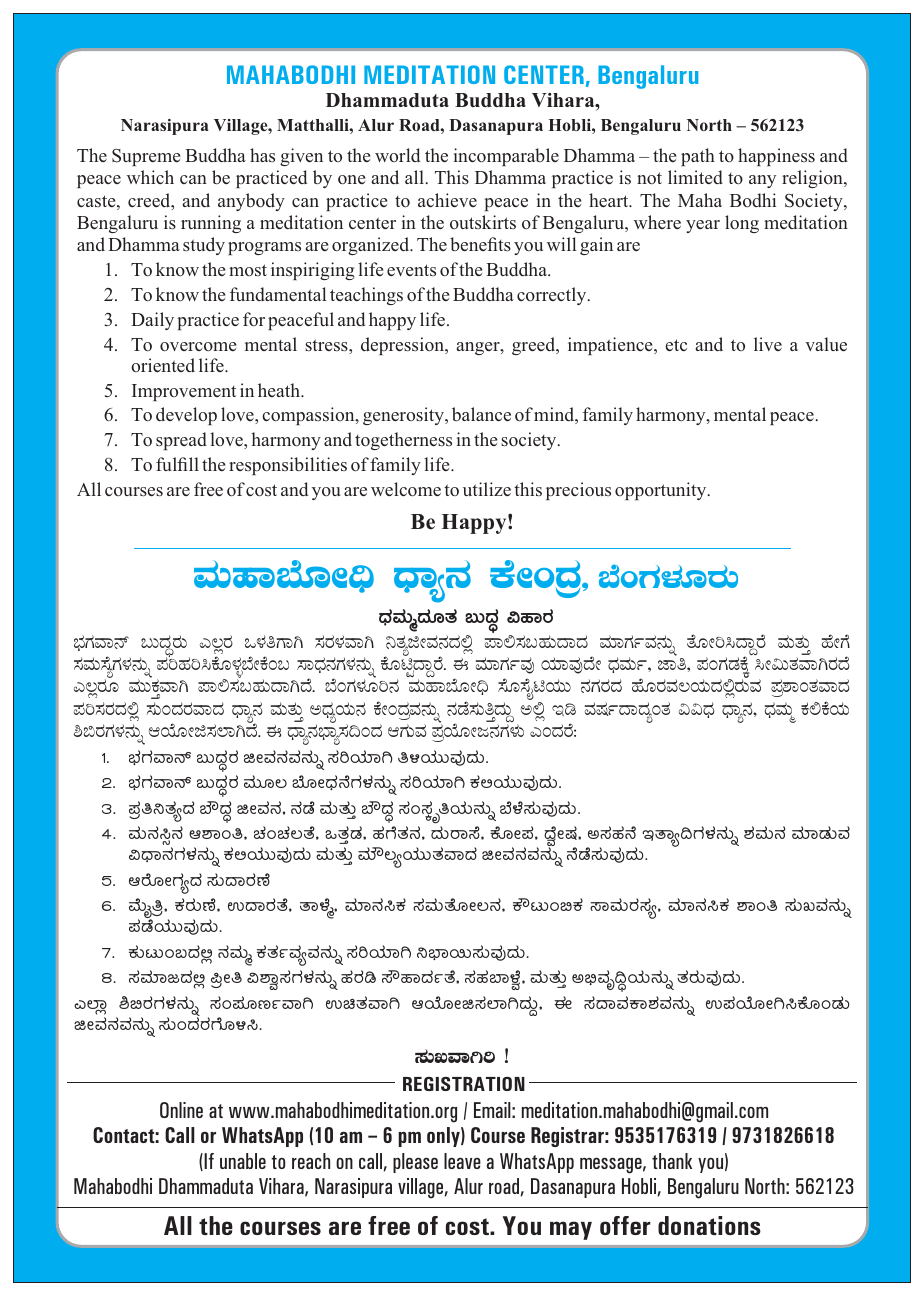 This document has height=1296, width=924. Describe the element at coordinates (662, 491) in the document. I see `opportunity` at that location.
